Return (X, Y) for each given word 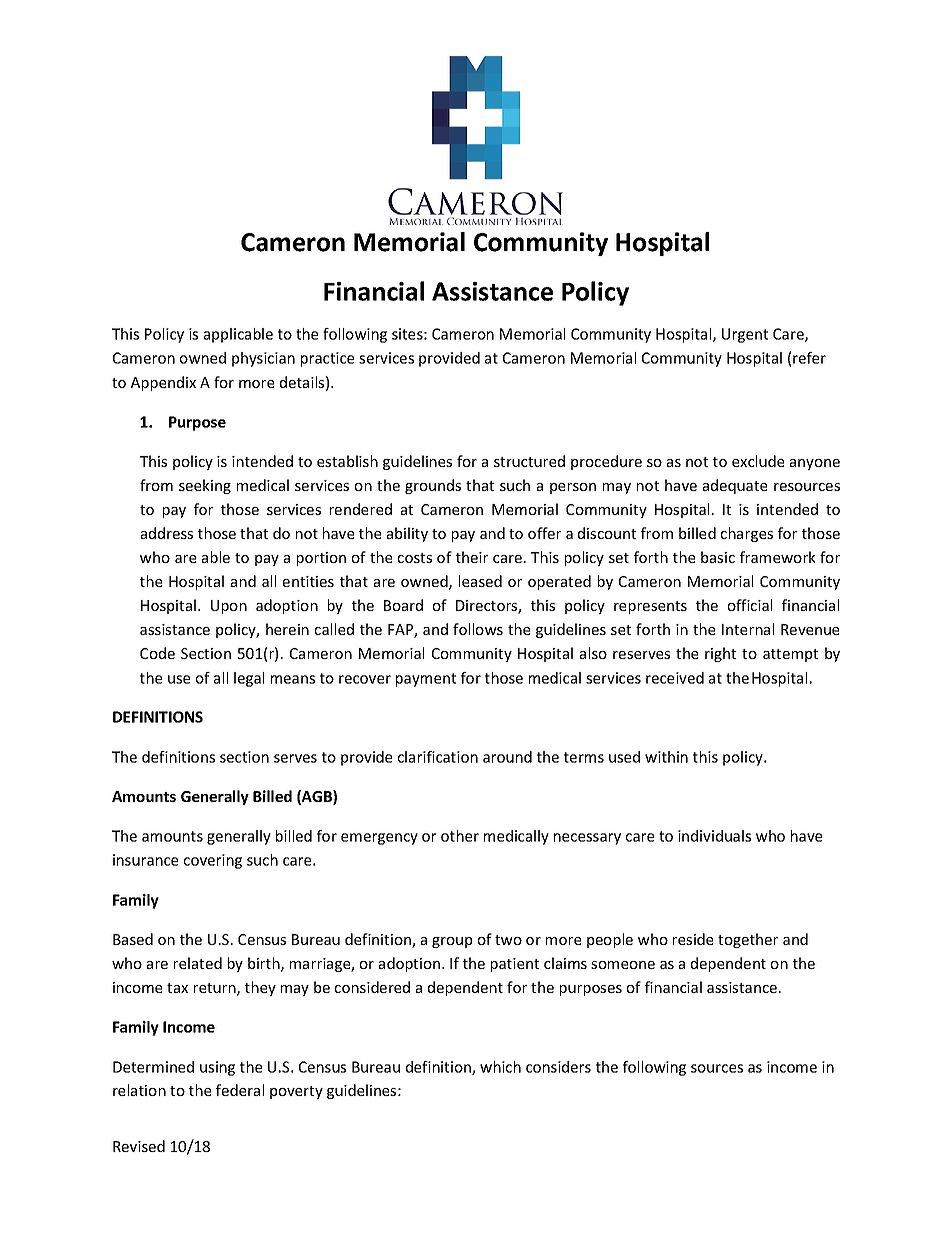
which (500, 1067)
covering (213, 861)
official (750, 605)
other (460, 836)
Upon (229, 607)
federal (240, 1090)
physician (263, 359)
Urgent (745, 335)
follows (478, 629)
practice (327, 359)
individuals (714, 836)
